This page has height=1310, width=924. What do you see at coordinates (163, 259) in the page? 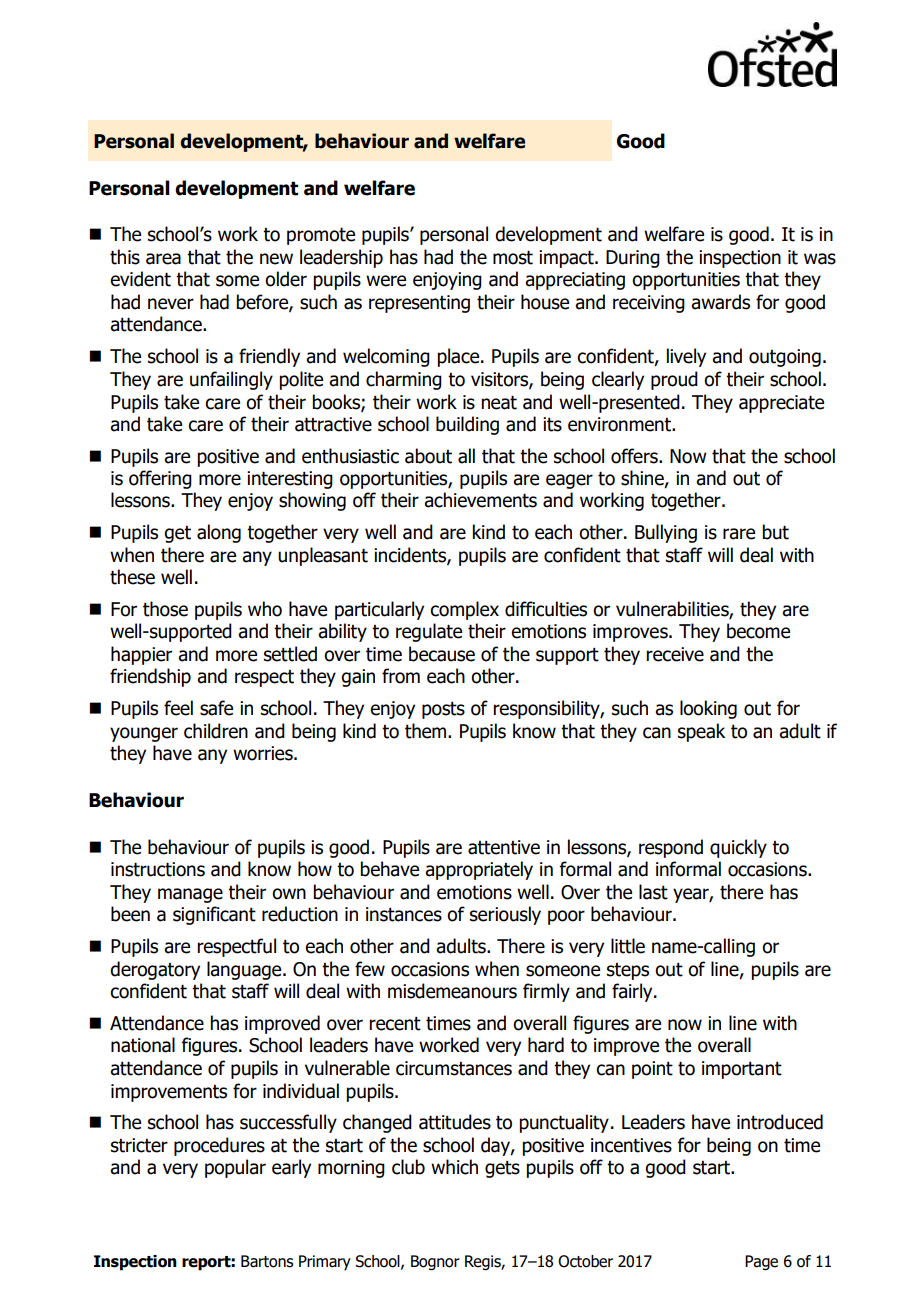
I see `area` at bounding box center [163, 259].
